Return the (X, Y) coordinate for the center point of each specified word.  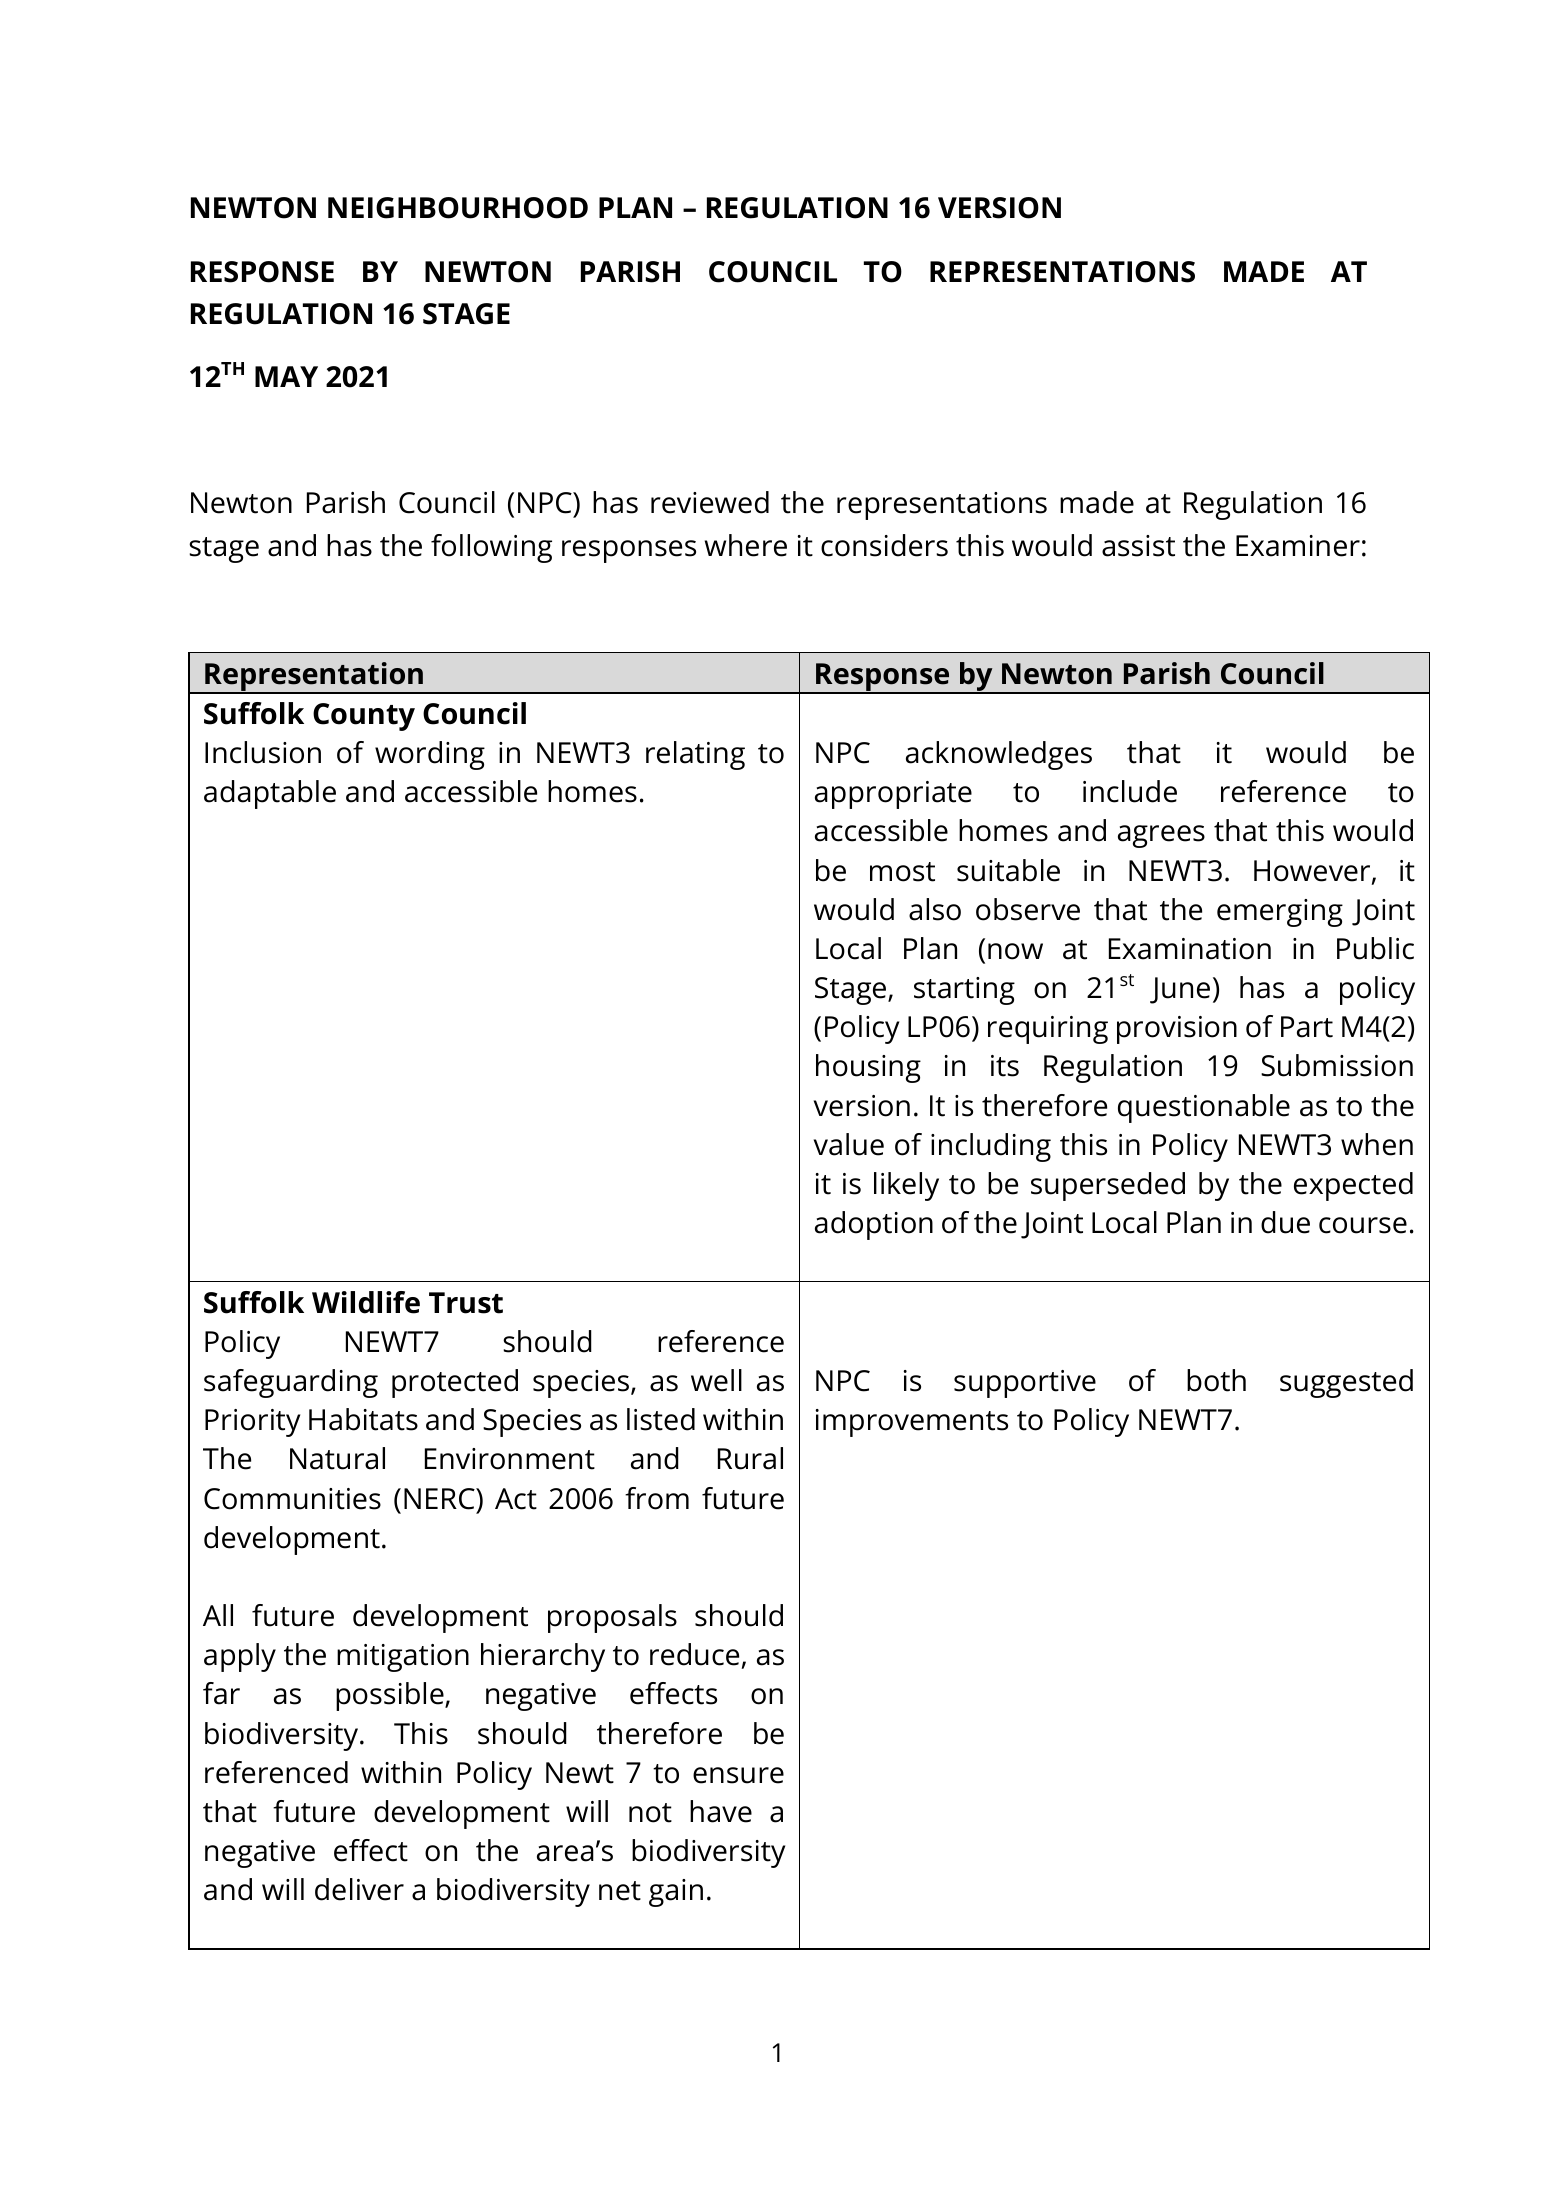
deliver (359, 1889)
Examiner (1298, 546)
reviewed (710, 502)
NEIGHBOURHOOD (458, 208)
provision (1177, 1030)
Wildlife (366, 1302)
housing (868, 1068)
